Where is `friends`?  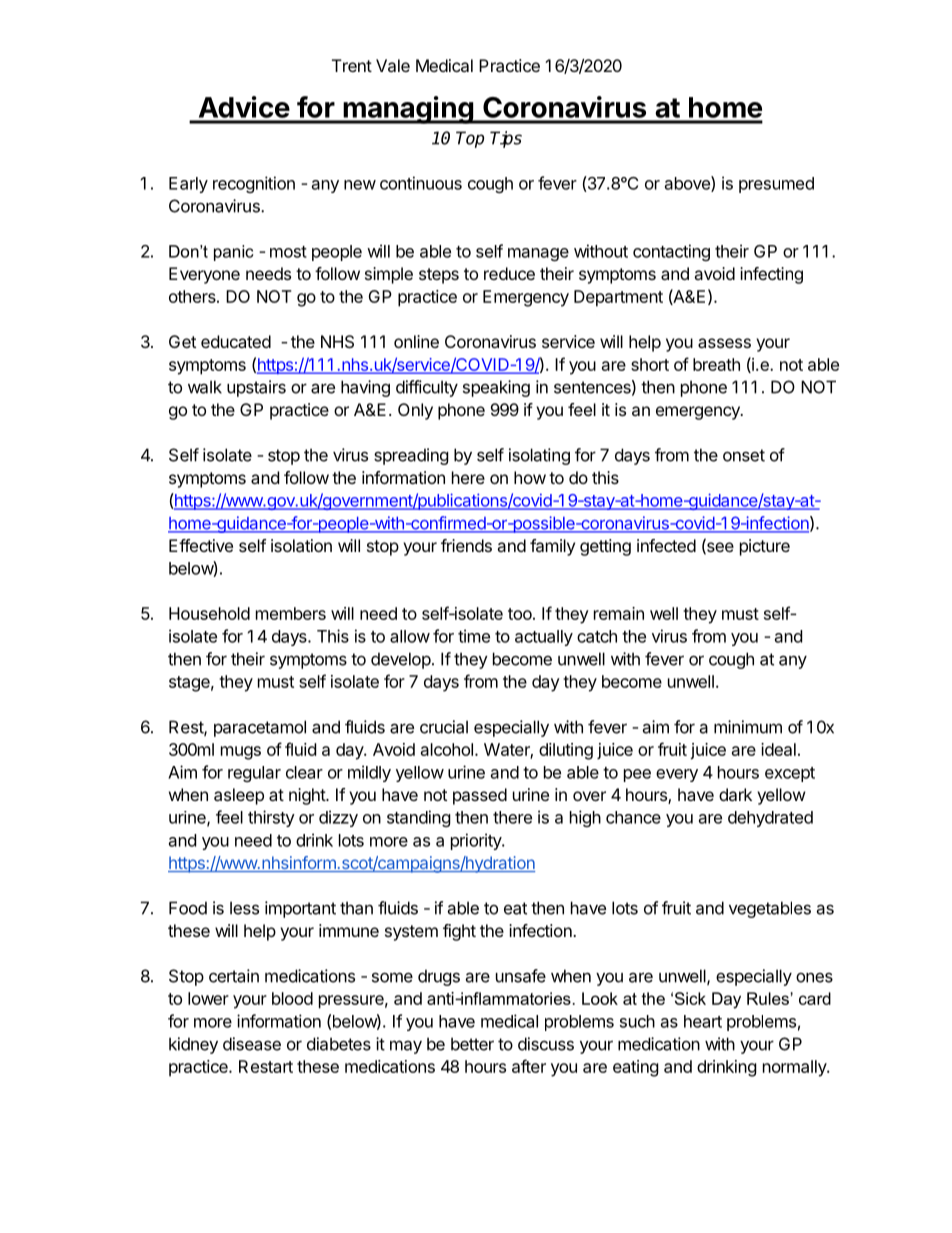
friends is located at coordinates (466, 545).
